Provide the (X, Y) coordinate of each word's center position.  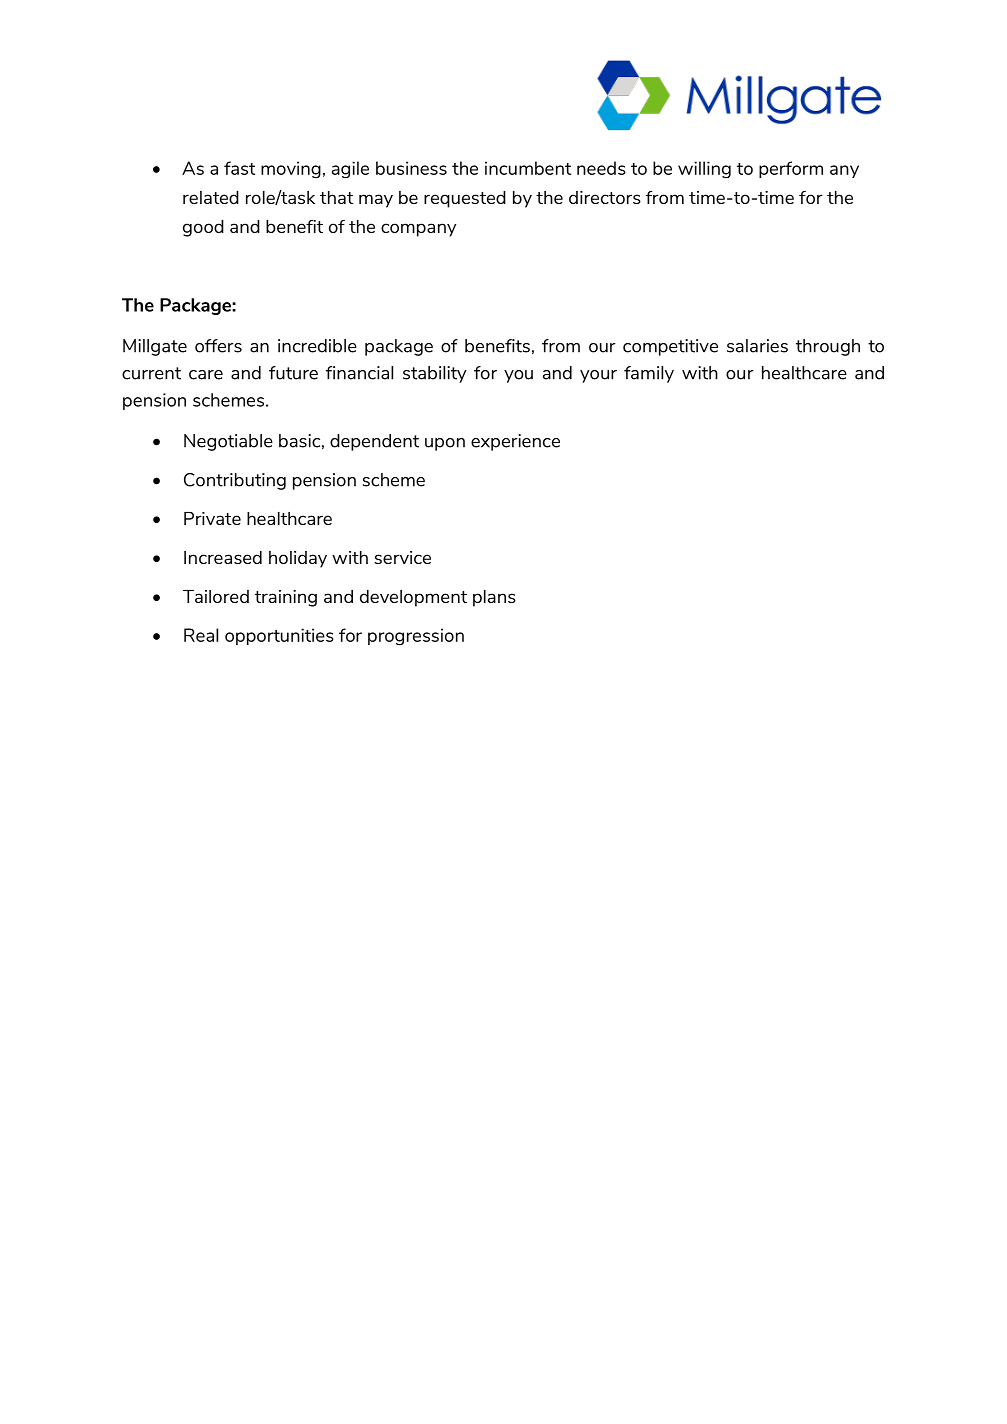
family (649, 374)
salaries (757, 346)
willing (704, 170)
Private (212, 518)
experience (515, 442)
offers (218, 346)
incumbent (528, 168)
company (418, 230)
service (402, 557)
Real (201, 635)
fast (239, 168)
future (293, 373)
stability (435, 374)
